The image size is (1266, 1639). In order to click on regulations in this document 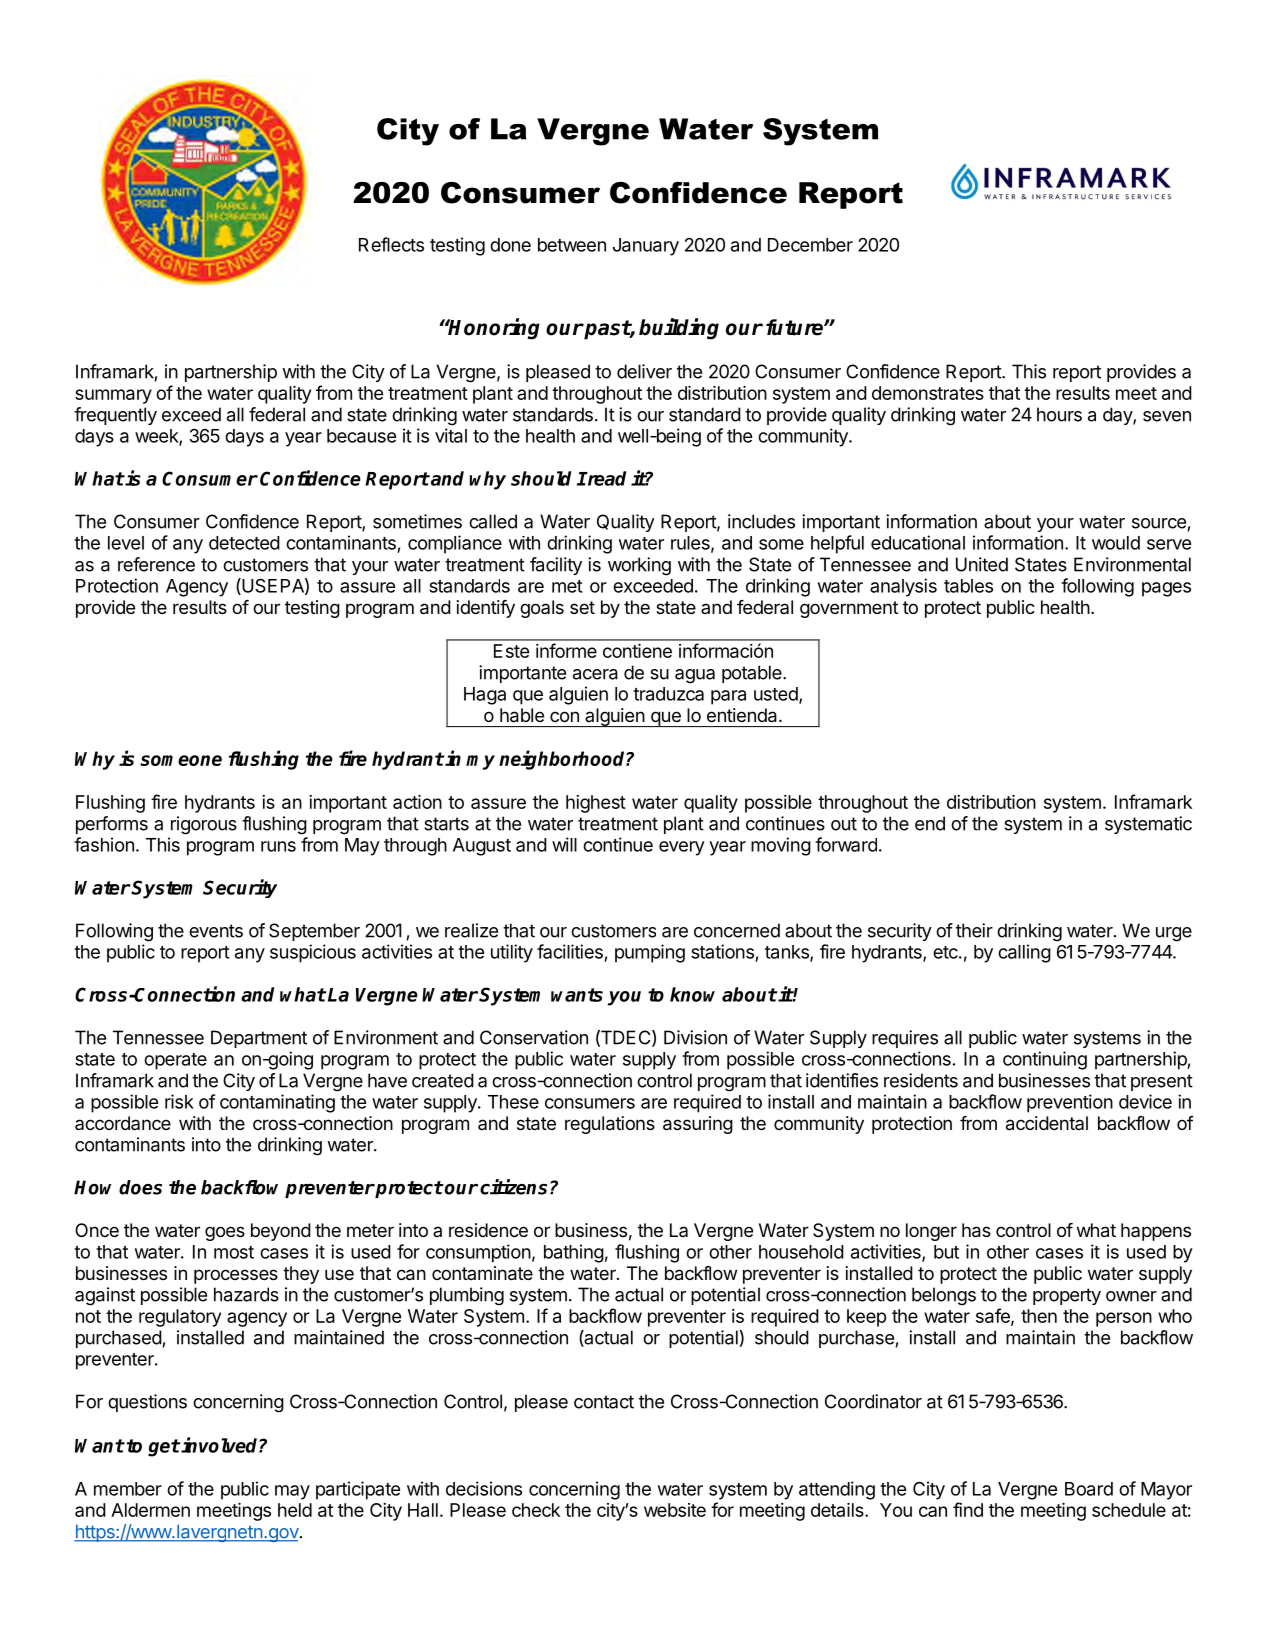, I will do `click(610, 1125)`.
